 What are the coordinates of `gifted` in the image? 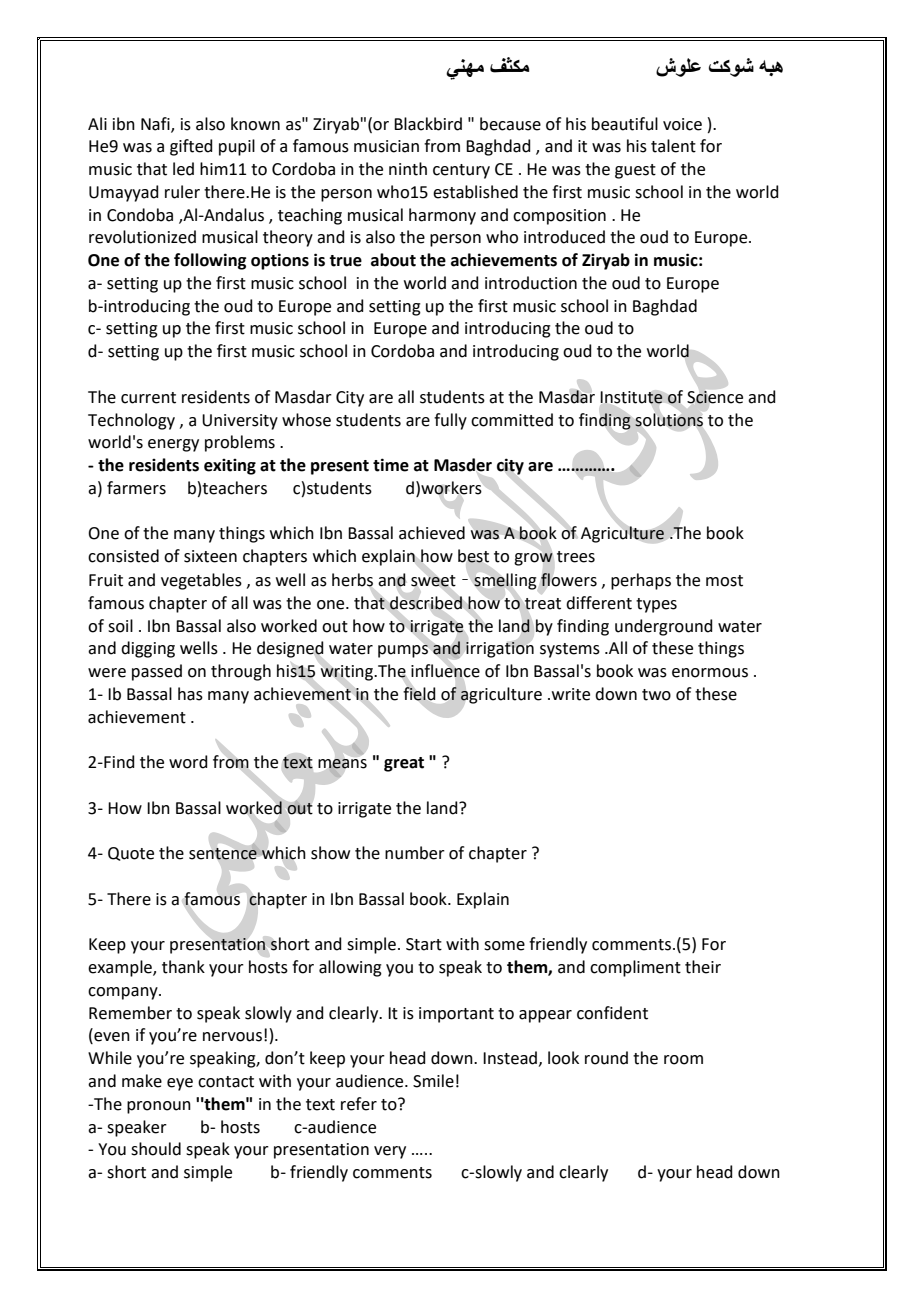 It's located at (191, 147).
